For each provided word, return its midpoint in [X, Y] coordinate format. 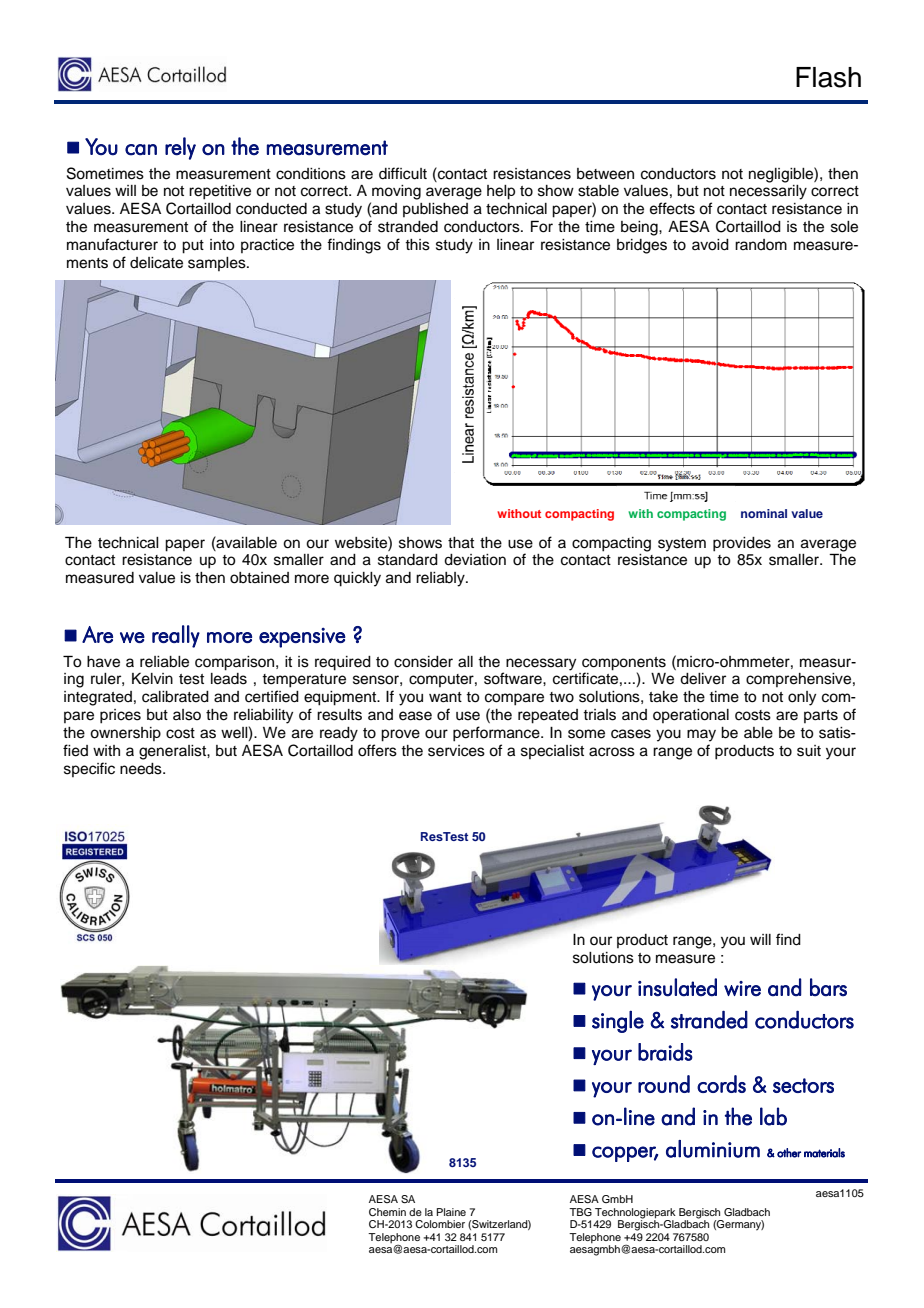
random [761, 244]
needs [142, 769]
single [618, 1021]
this [417, 245]
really [176, 636]
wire [742, 989]
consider [423, 662]
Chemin [387, 1212]
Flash [828, 77]
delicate [156, 263]
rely [180, 148]
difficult [403, 173]
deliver [703, 679]
